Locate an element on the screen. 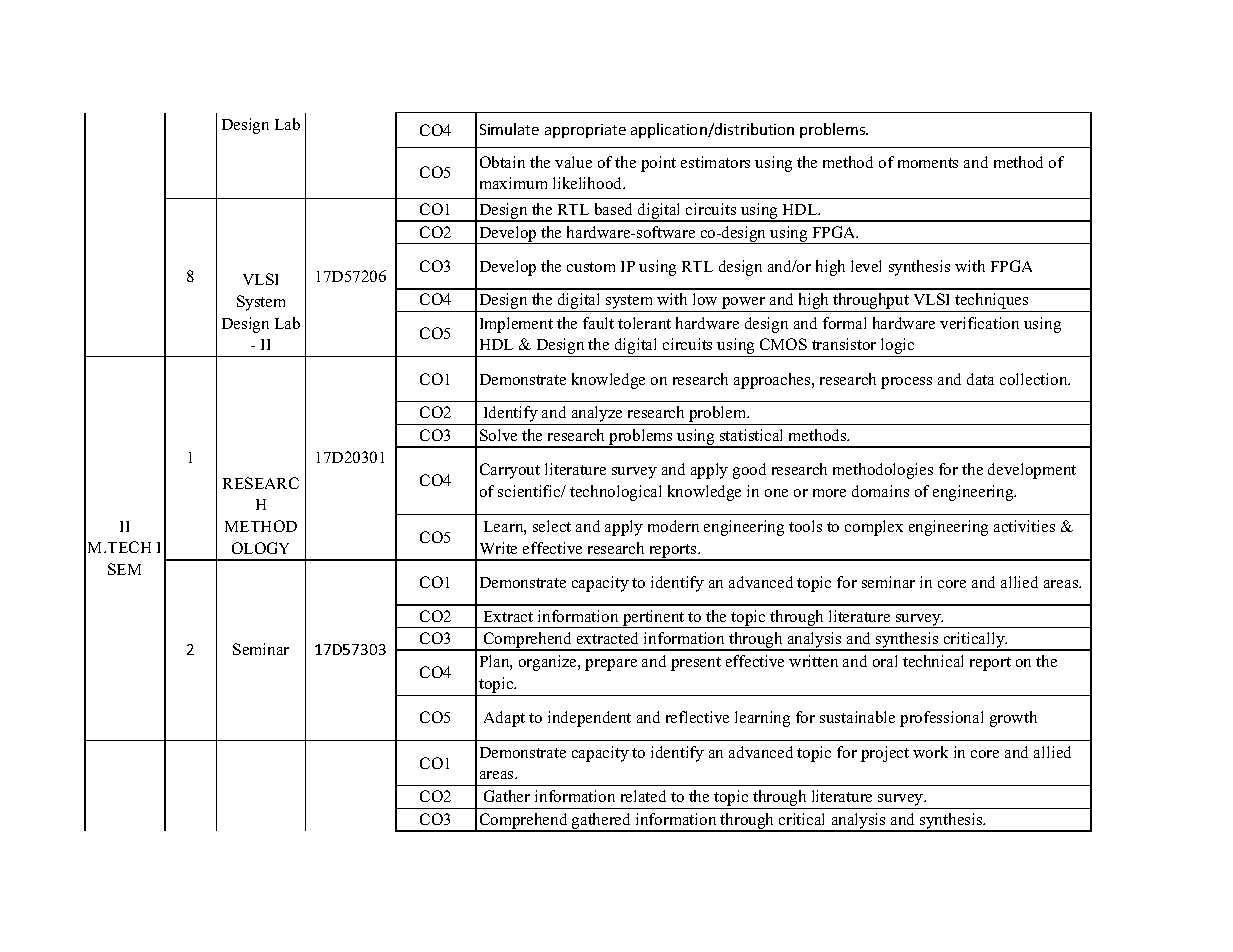 Image resolution: width=1233 pixels, height=952 pixels. tools is located at coordinates (805, 526).
